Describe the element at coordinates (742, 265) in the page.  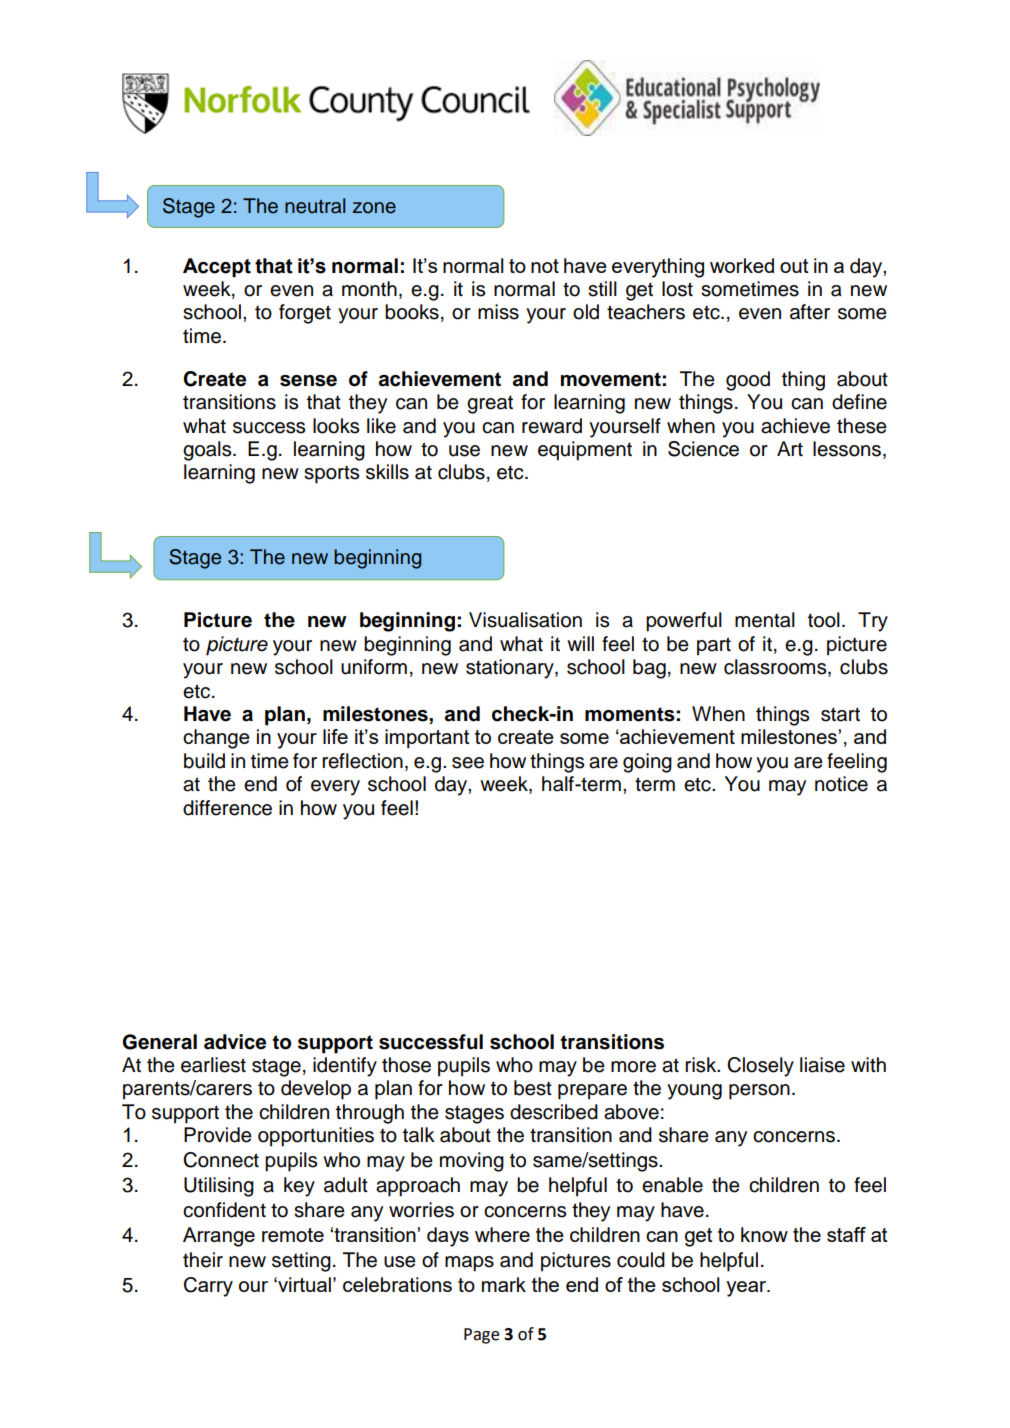
I see `worked` at that location.
